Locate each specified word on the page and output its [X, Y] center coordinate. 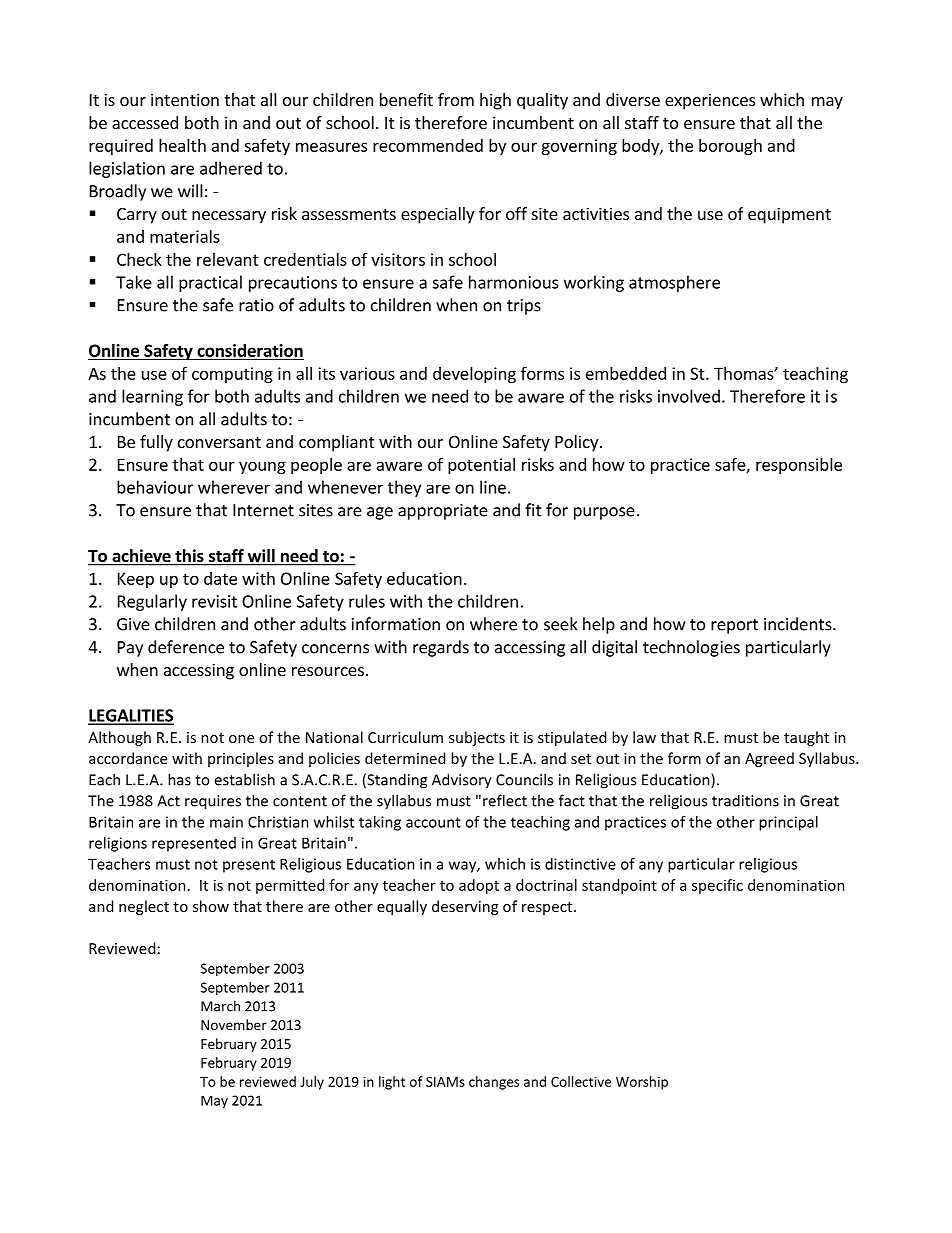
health [182, 145]
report [734, 626]
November [234, 1024]
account [433, 822]
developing [474, 375]
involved [689, 396]
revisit [214, 601]
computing [232, 375]
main [226, 822]
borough [730, 147]
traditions [745, 800]
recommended [428, 145]
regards [441, 648]
